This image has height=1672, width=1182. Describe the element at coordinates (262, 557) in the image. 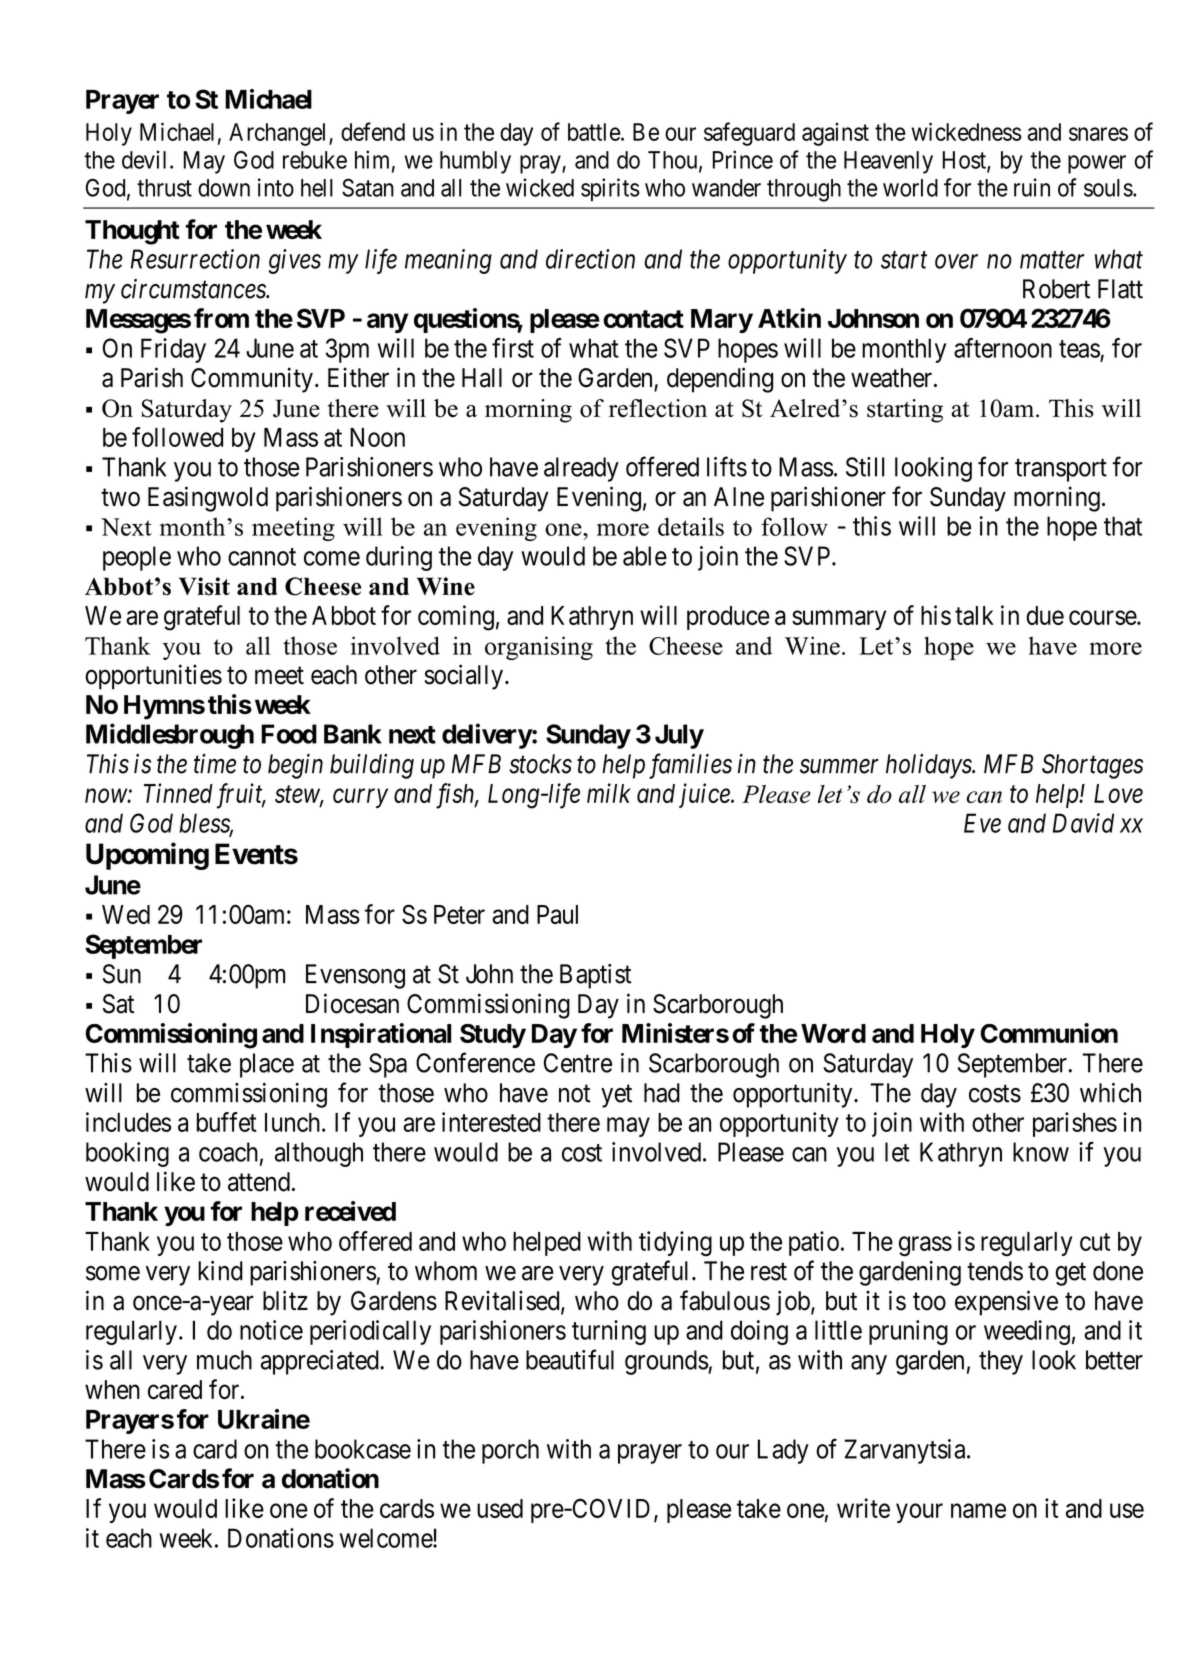

I see `cannot` at that location.
